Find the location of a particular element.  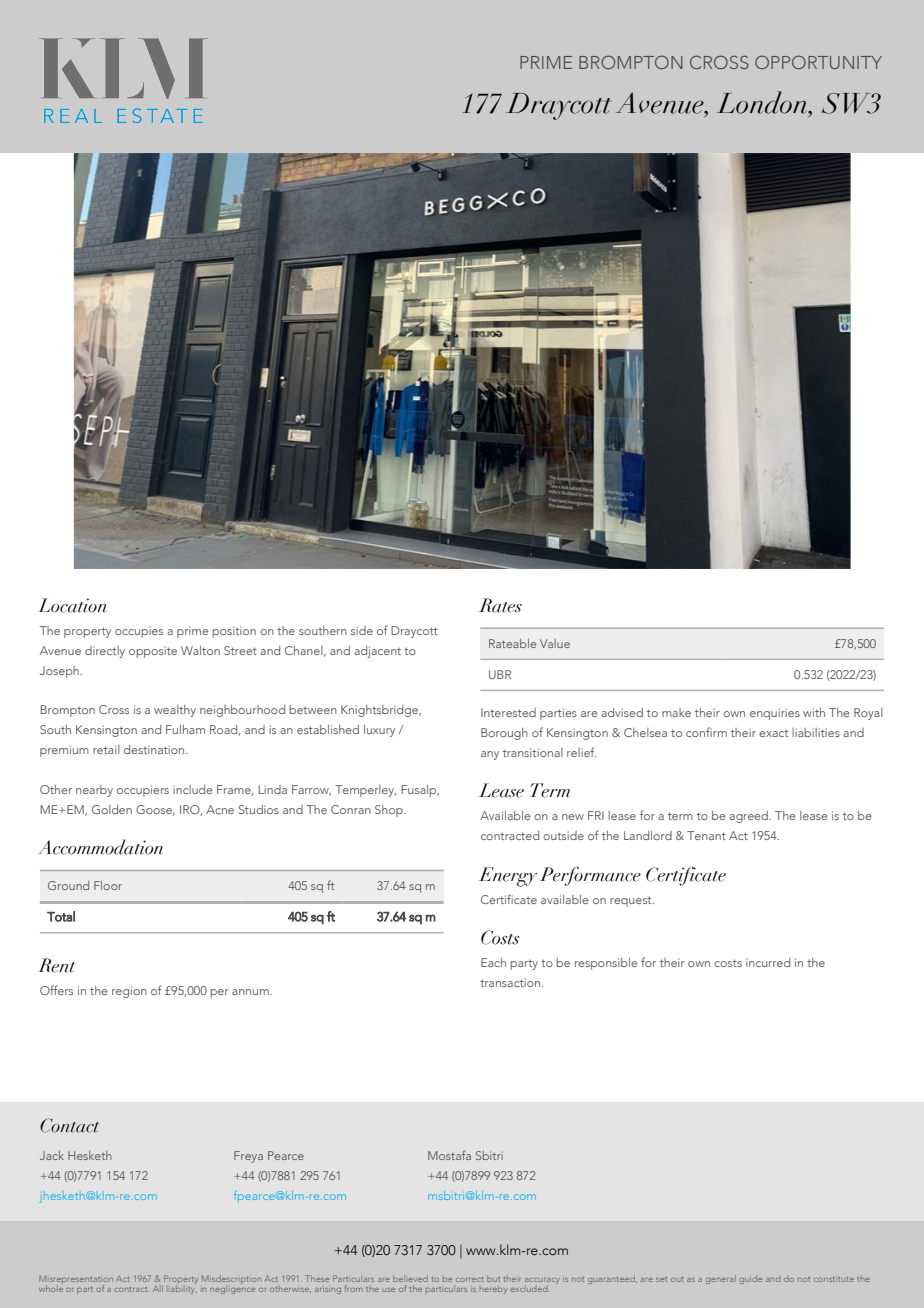

All is located at coordinates (158, 1288).
